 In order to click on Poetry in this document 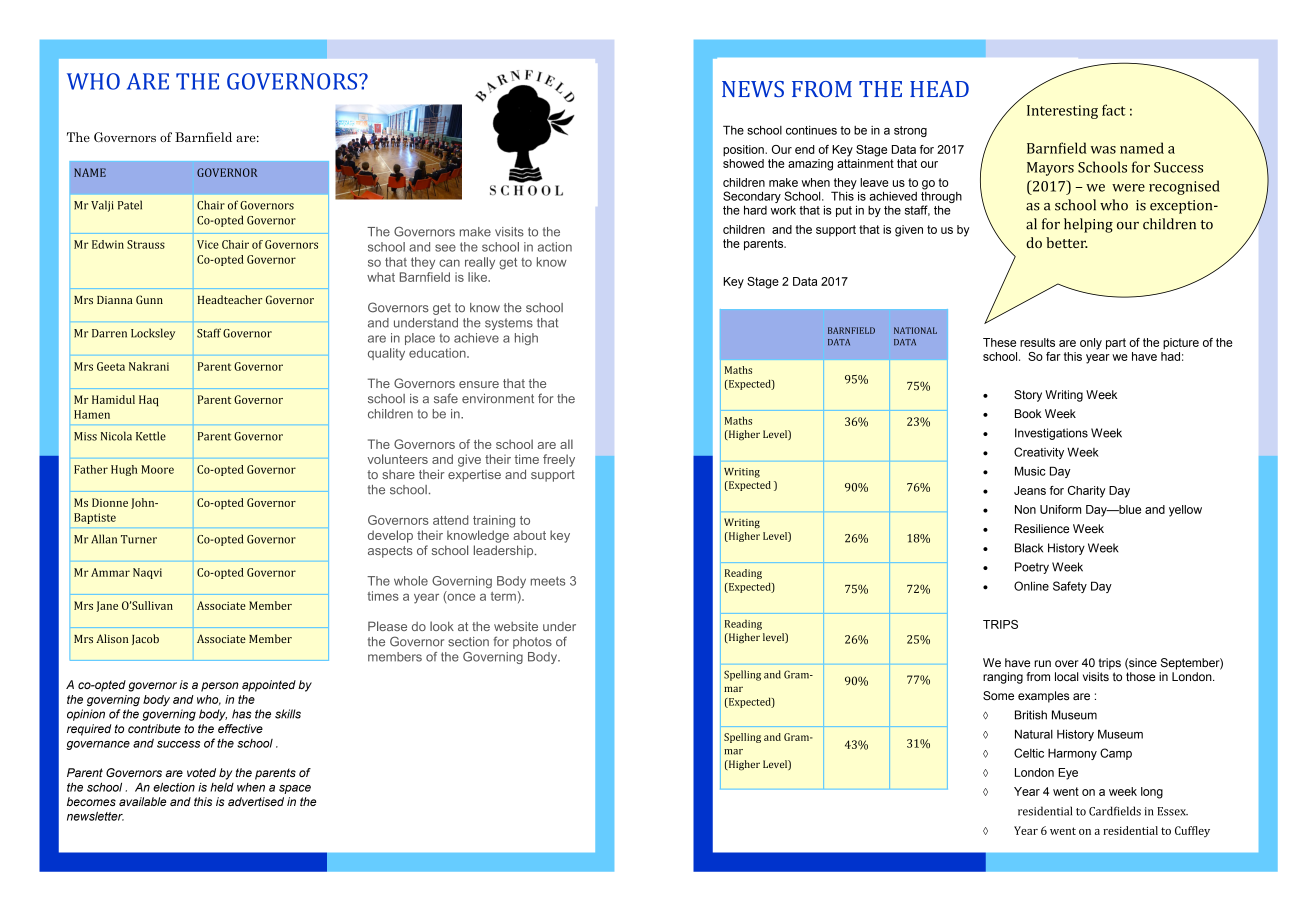, I will do `click(1032, 568)`.
